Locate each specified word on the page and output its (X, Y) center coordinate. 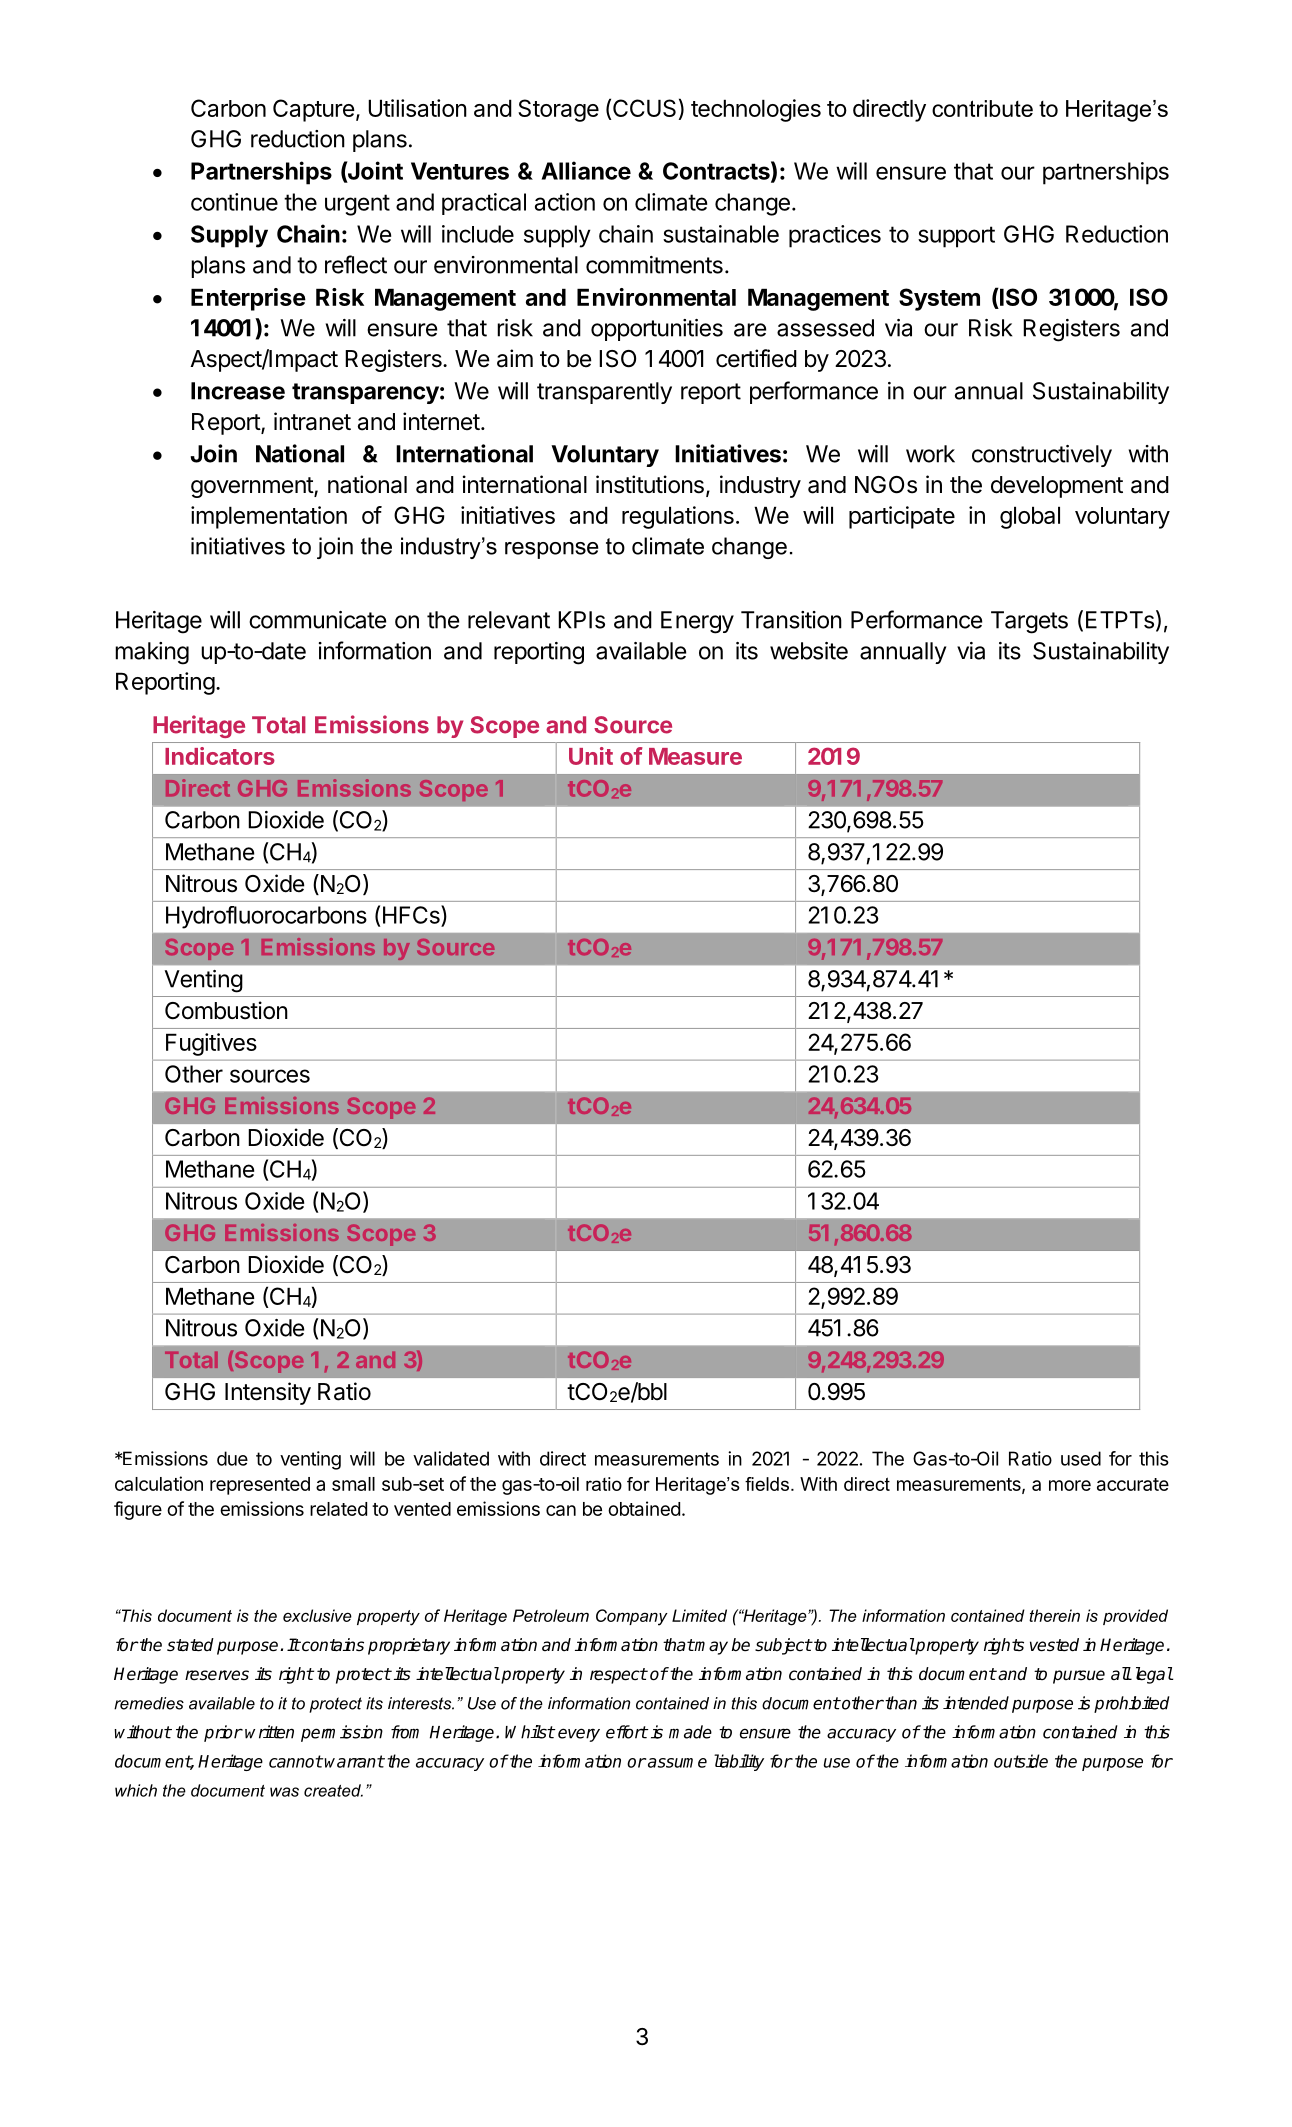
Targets (1029, 622)
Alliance (586, 170)
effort (627, 1732)
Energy (697, 622)
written (269, 1732)
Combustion (226, 1010)
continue (234, 202)
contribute (982, 108)
